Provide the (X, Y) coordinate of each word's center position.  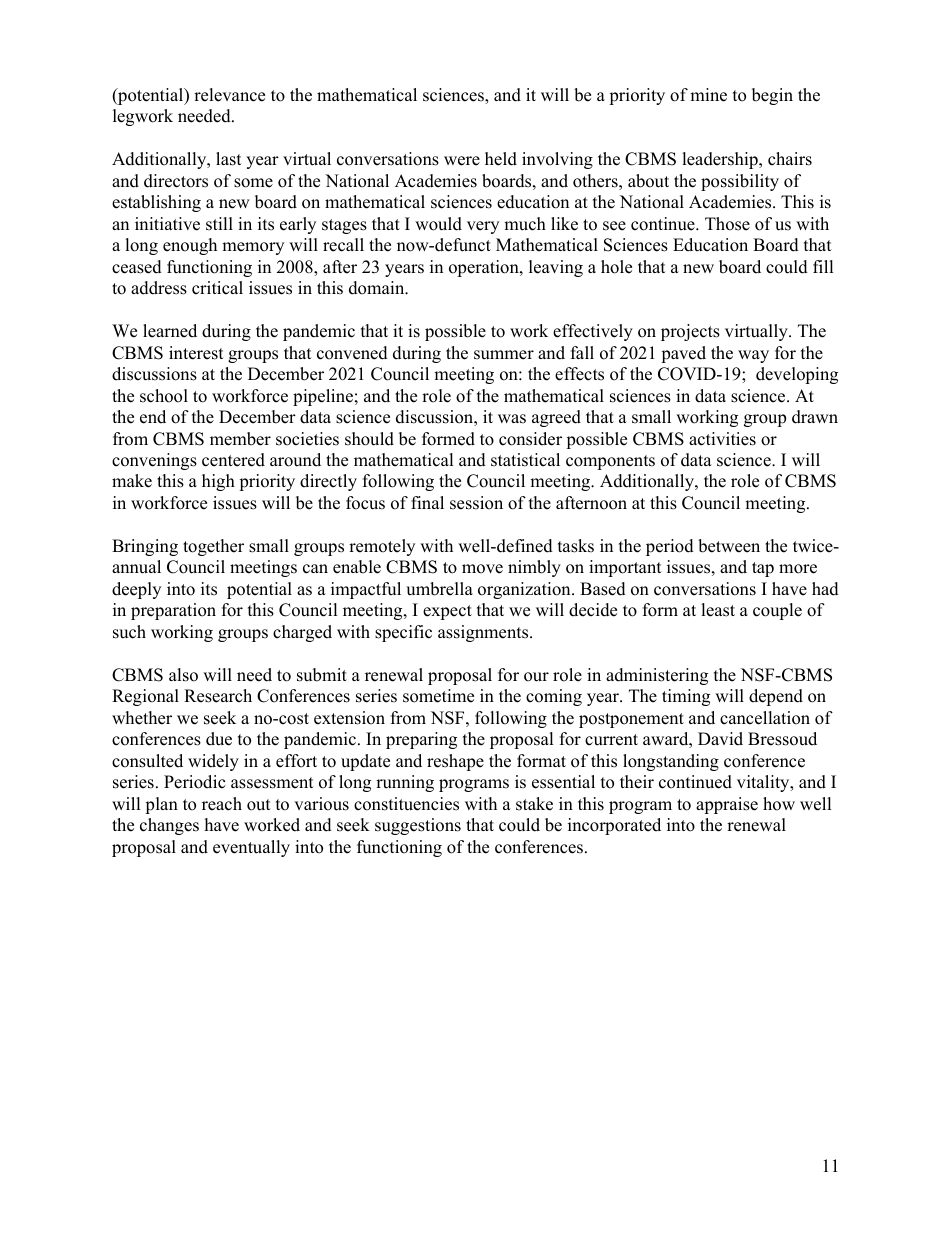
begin (772, 96)
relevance (229, 95)
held (501, 159)
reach (222, 804)
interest (196, 353)
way (753, 356)
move (482, 569)
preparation (173, 611)
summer (504, 355)
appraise (727, 805)
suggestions (418, 826)
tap (763, 569)
